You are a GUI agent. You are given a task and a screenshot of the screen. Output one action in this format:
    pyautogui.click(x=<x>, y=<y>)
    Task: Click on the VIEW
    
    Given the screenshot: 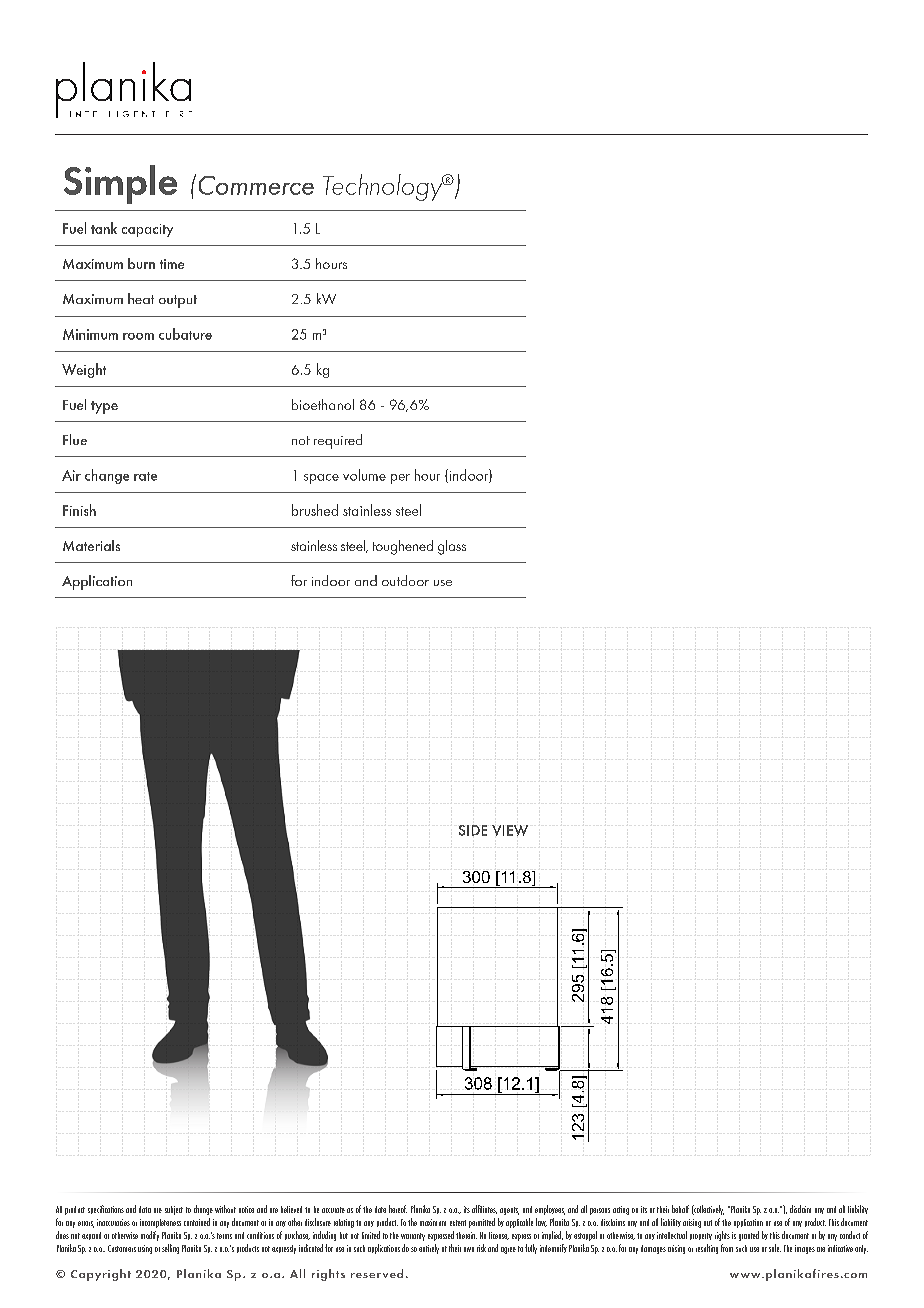 What is the action you would take?
    pyautogui.click(x=510, y=830)
